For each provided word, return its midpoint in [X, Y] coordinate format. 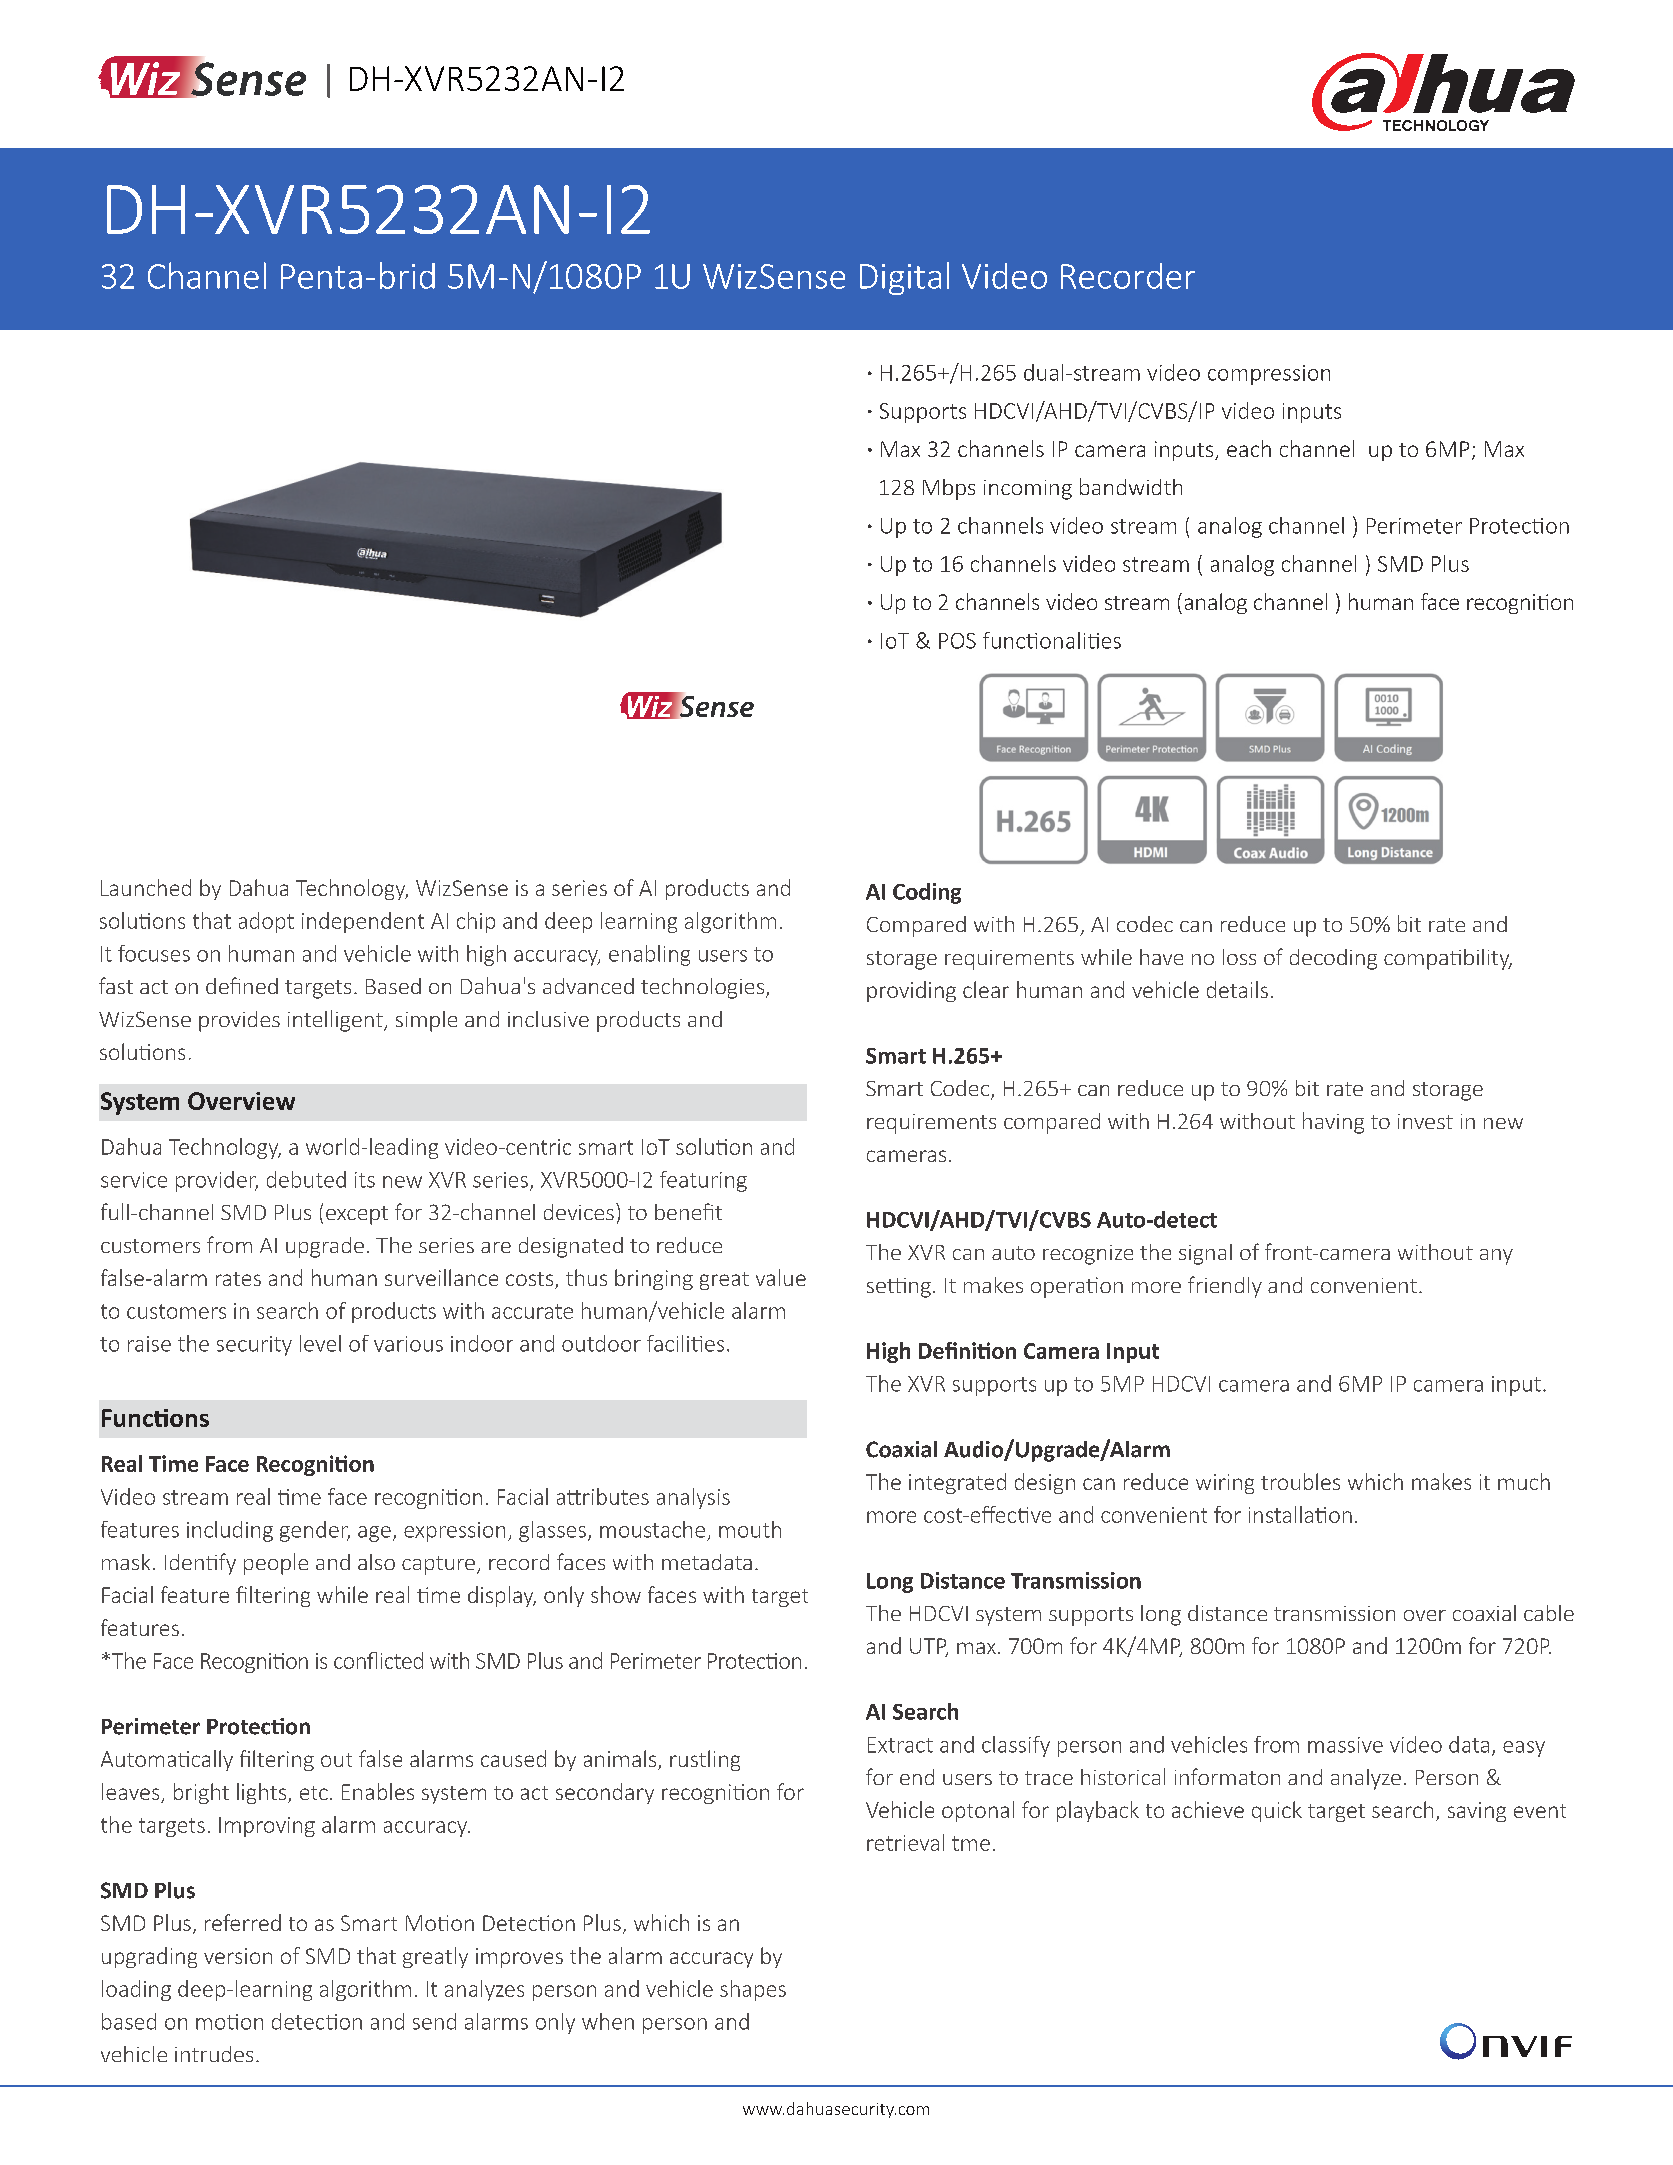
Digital [904, 278]
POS [957, 641]
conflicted [378, 1660]
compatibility [1448, 959]
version [238, 1956]
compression [1269, 375]
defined [242, 985]
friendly [1225, 1287]
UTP [929, 1647]
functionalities [1052, 640]
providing [911, 991]
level [320, 1343]
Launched [146, 887]
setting [899, 1288]
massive [1345, 1745]
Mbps [949, 489]
